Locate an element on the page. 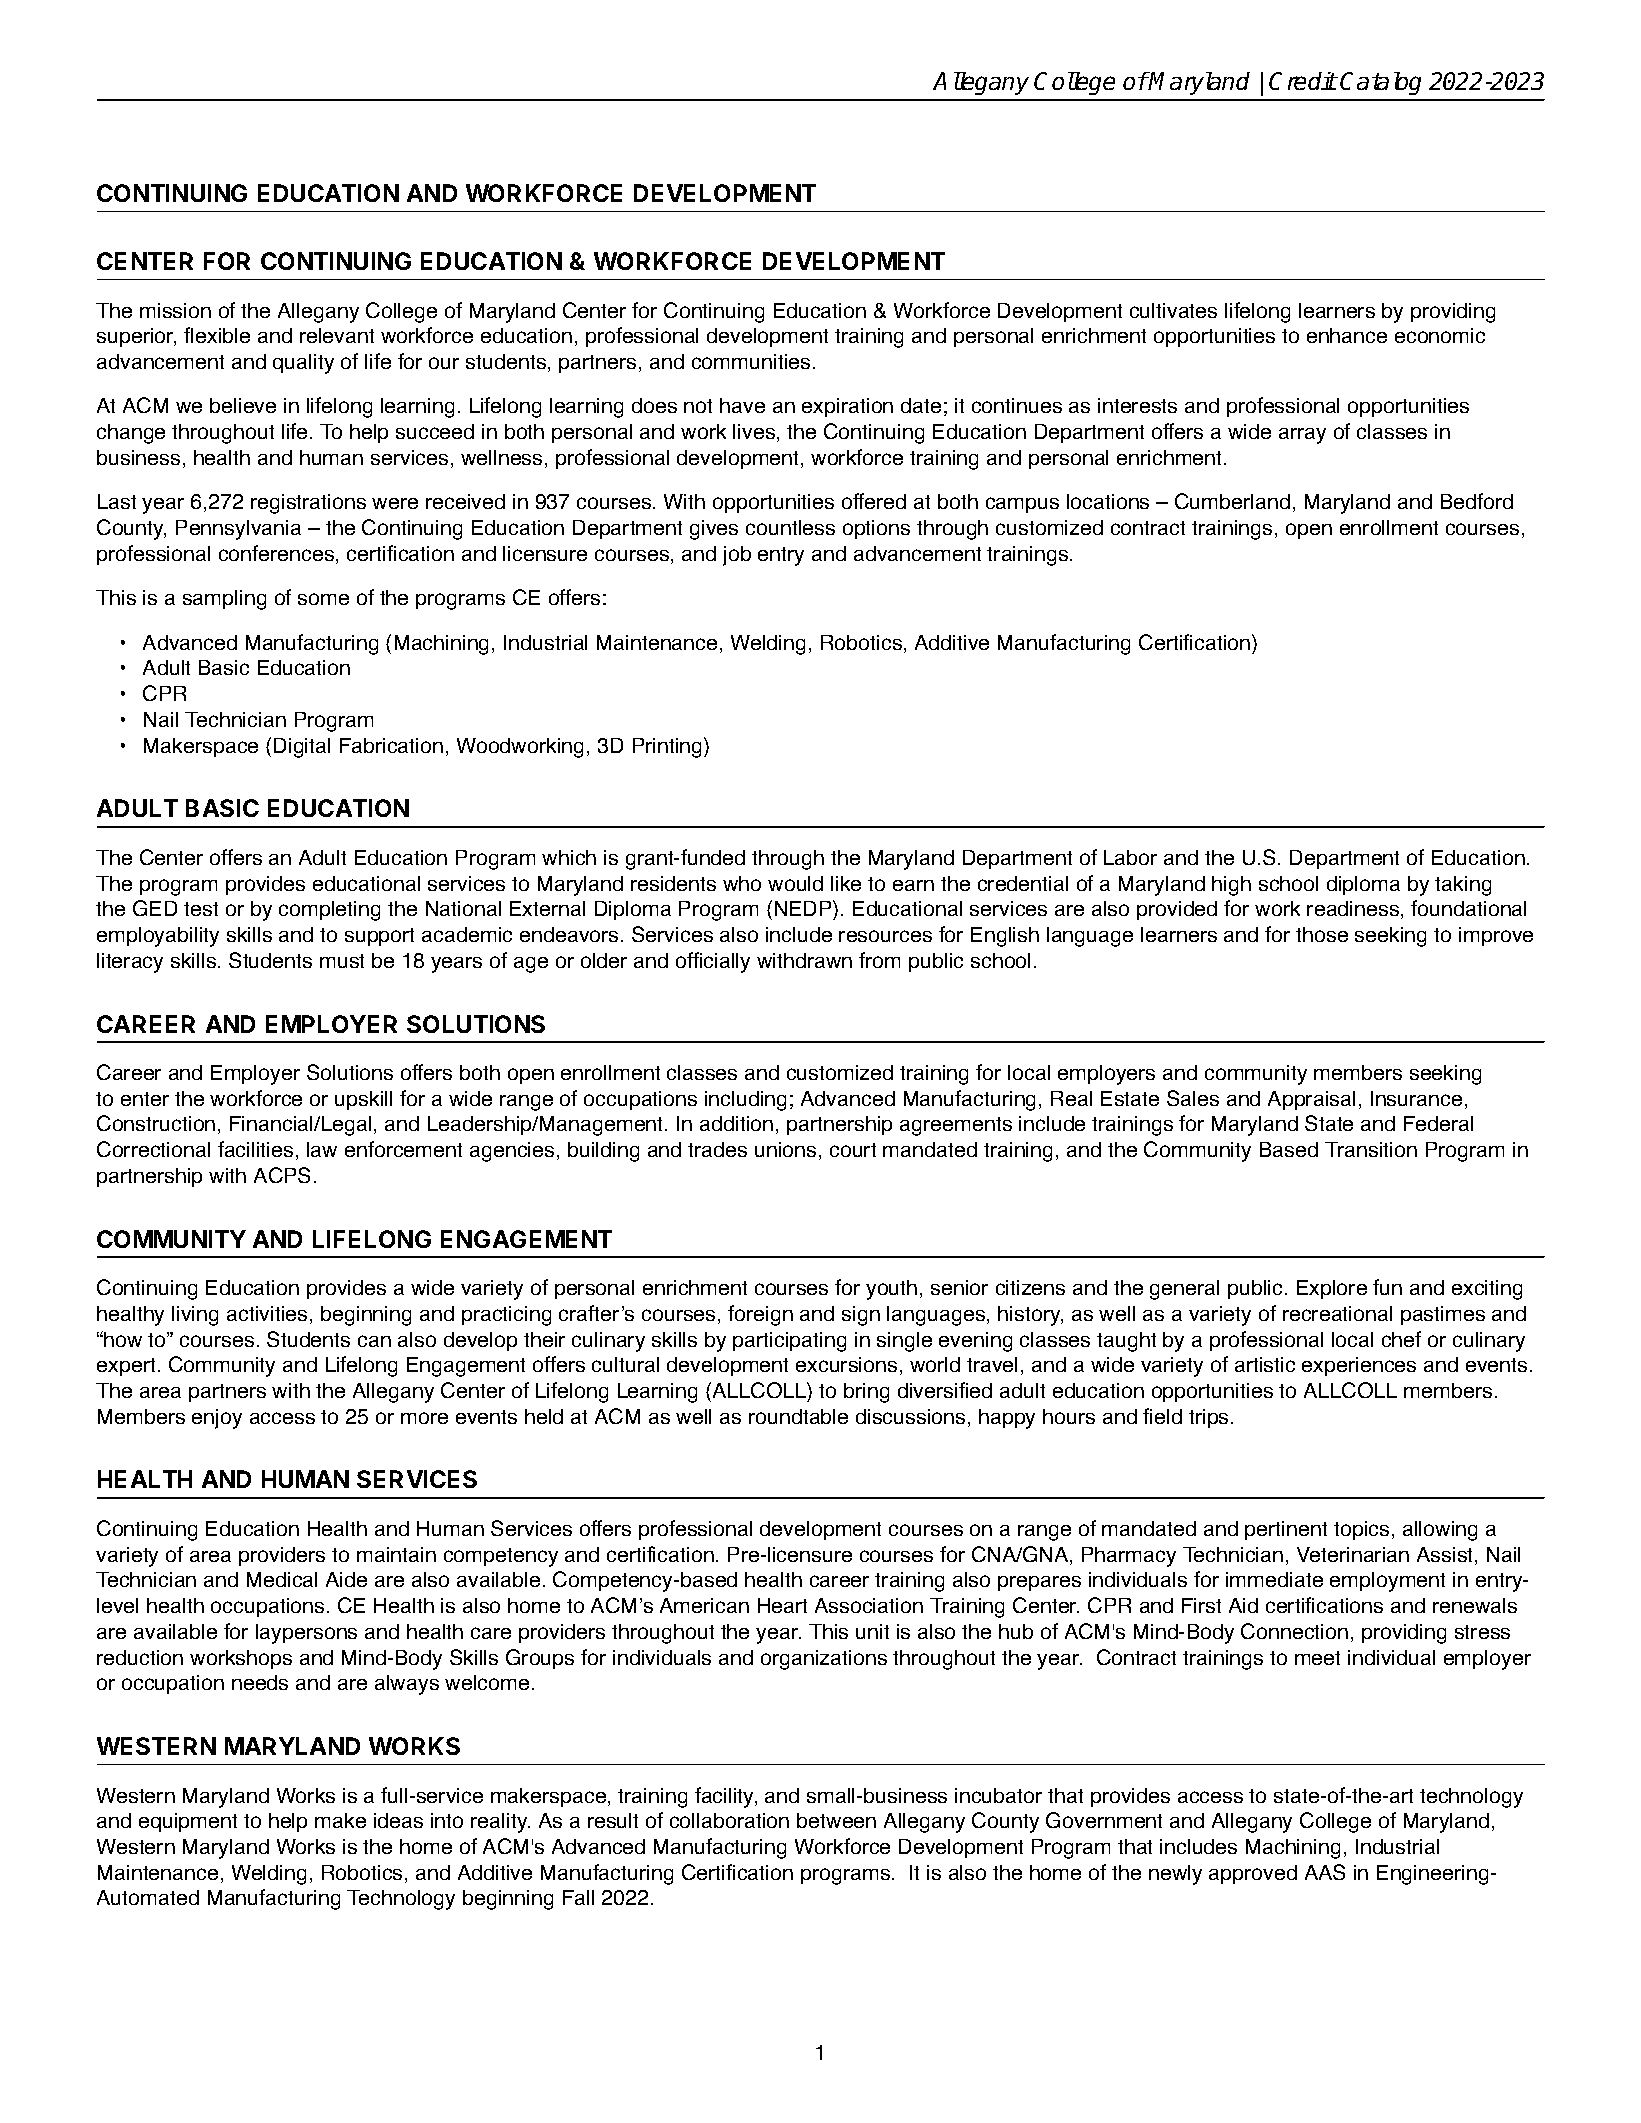 The height and width of the document is (2123, 1641). mission is located at coordinates (175, 310).
